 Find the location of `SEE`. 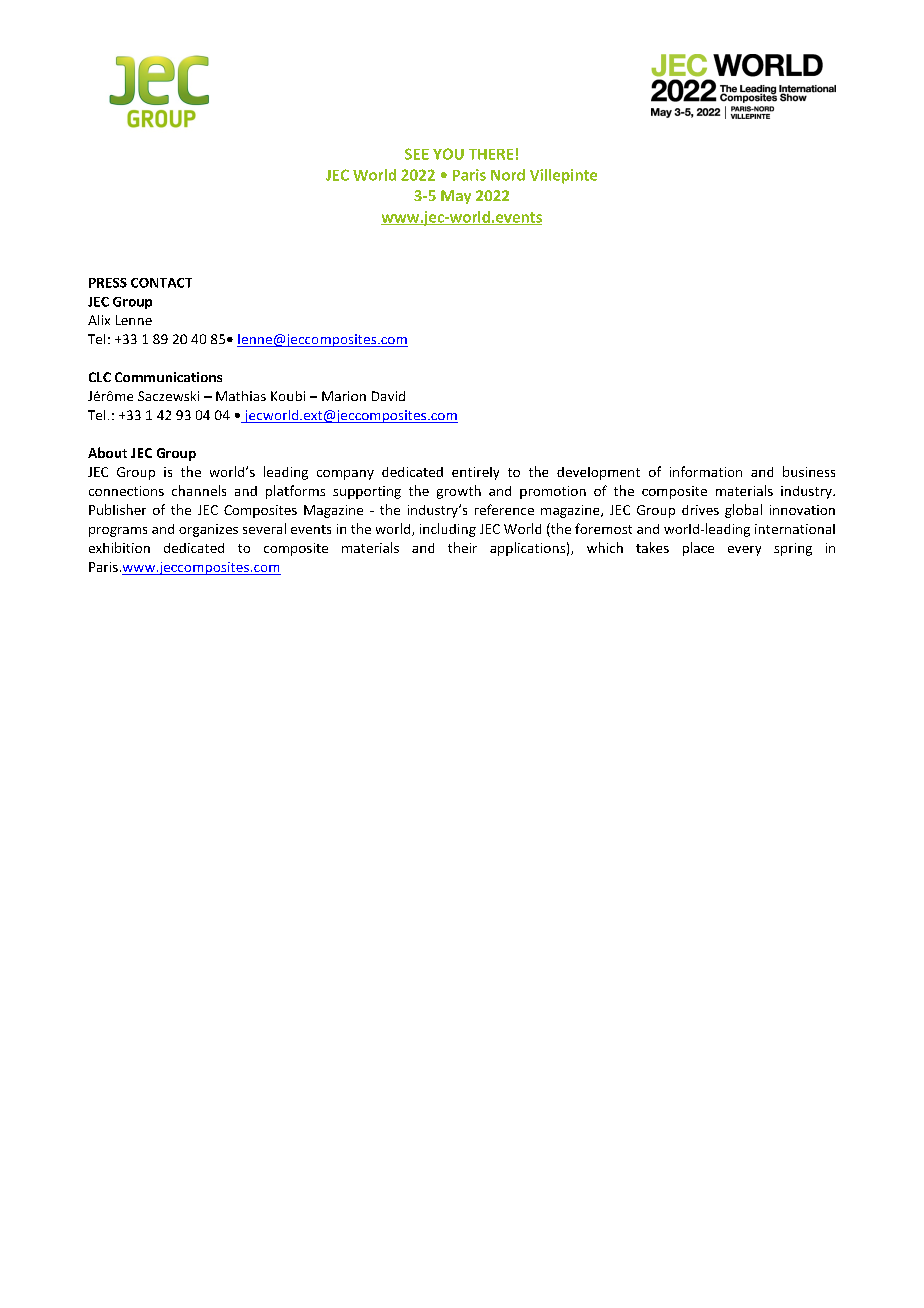

SEE is located at coordinates (417, 154).
